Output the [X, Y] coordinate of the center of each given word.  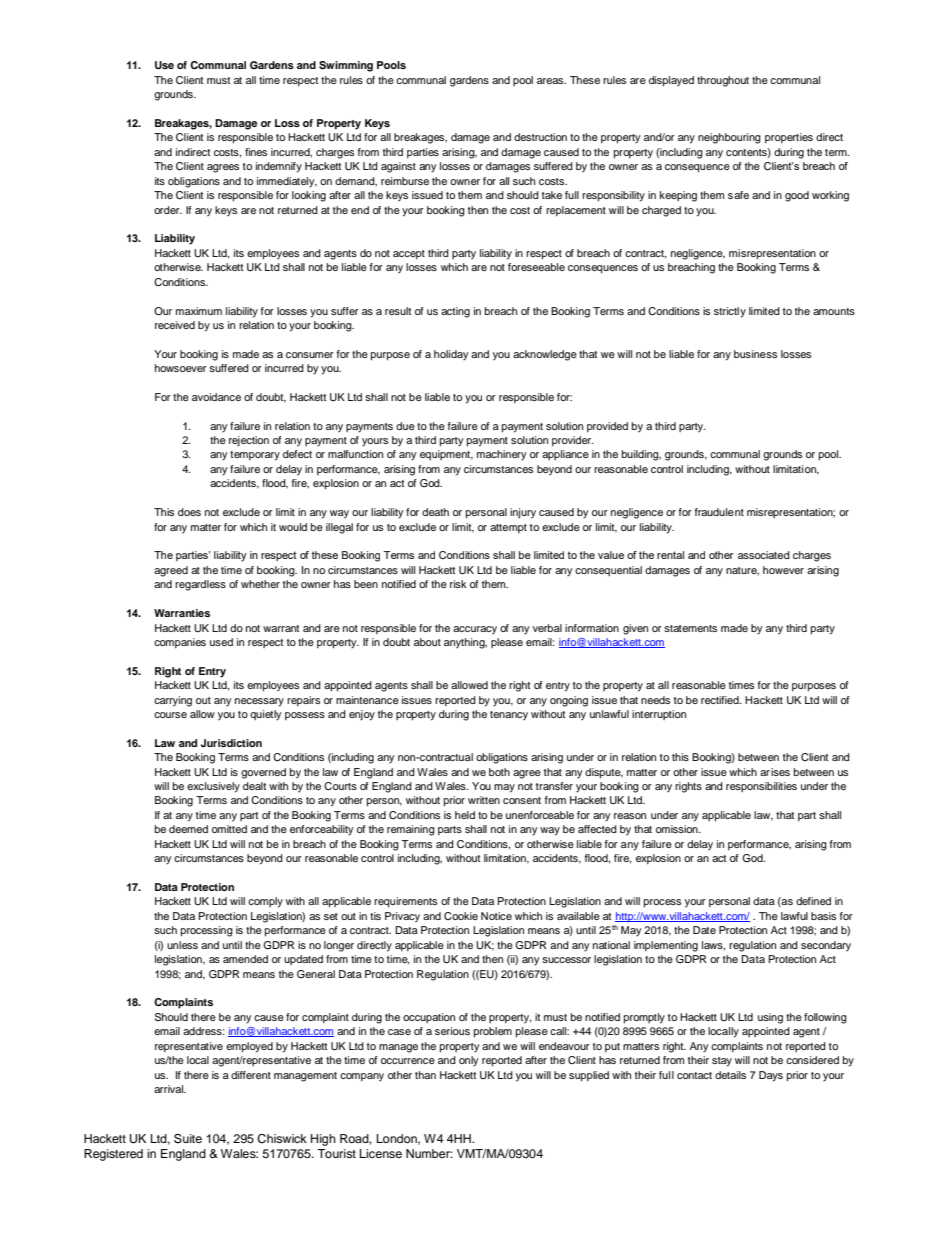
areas [551, 81]
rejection [249, 441]
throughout [723, 81]
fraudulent [719, 512]
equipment [446, 455]
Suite [188, 1139]
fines [256, 152]
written [484, 800]
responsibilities [761, 787]
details [730, 1075]
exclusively [213, 787]
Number [429, 1153]
